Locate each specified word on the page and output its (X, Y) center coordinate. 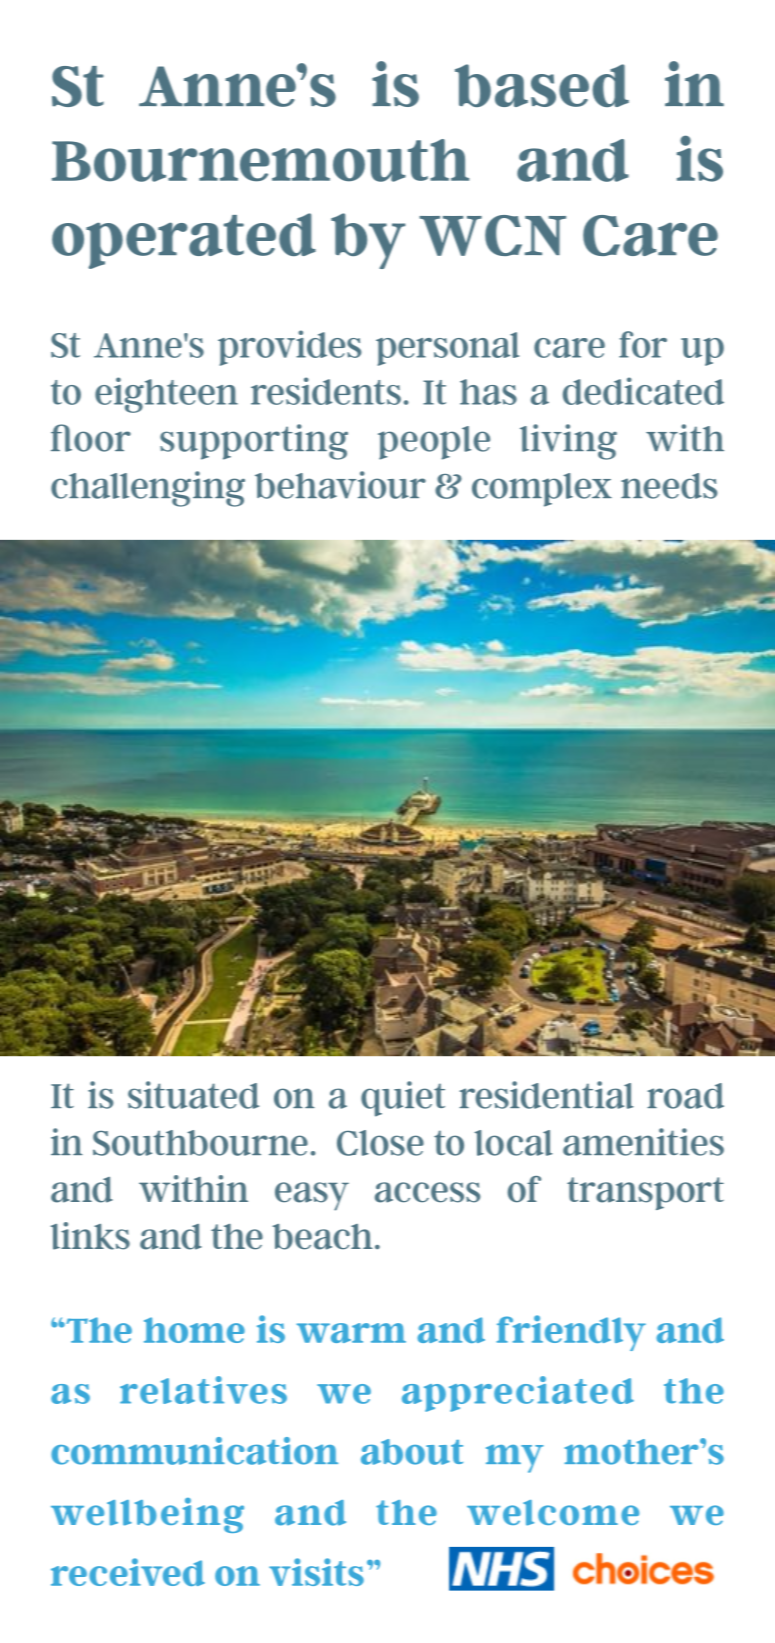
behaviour (340, 485)
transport (645, 1193)
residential (546, 1095)
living (568, 442)
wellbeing (147, 1515)
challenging (148, 489)
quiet (403, 1099)
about (412, 1452)
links (90, 1236)
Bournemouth (260, 160)
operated (184, 241)
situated (193, 1095)
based (542, 85)
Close (380, 1143)
